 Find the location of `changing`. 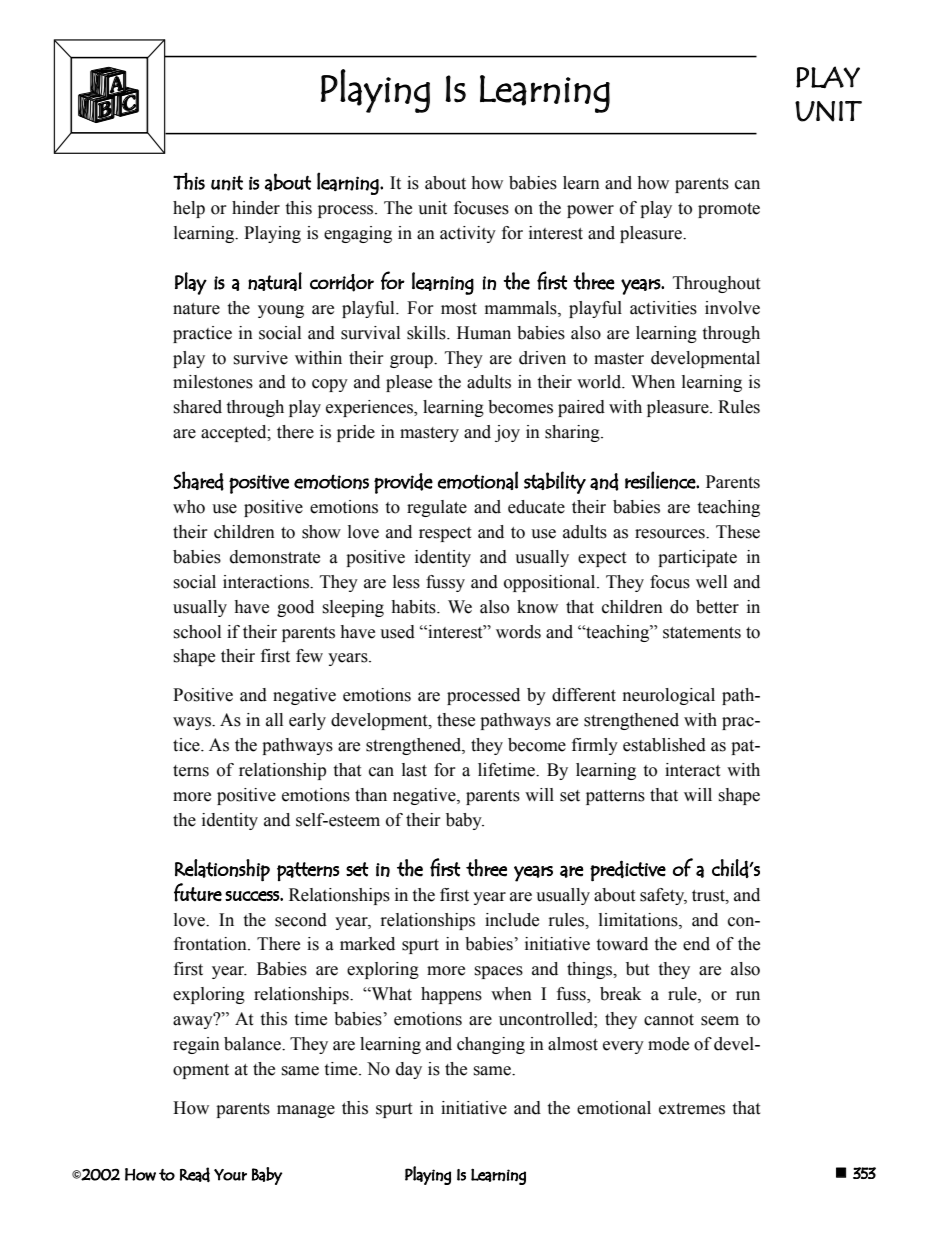

changing is located at coordinates (491, 1045).
